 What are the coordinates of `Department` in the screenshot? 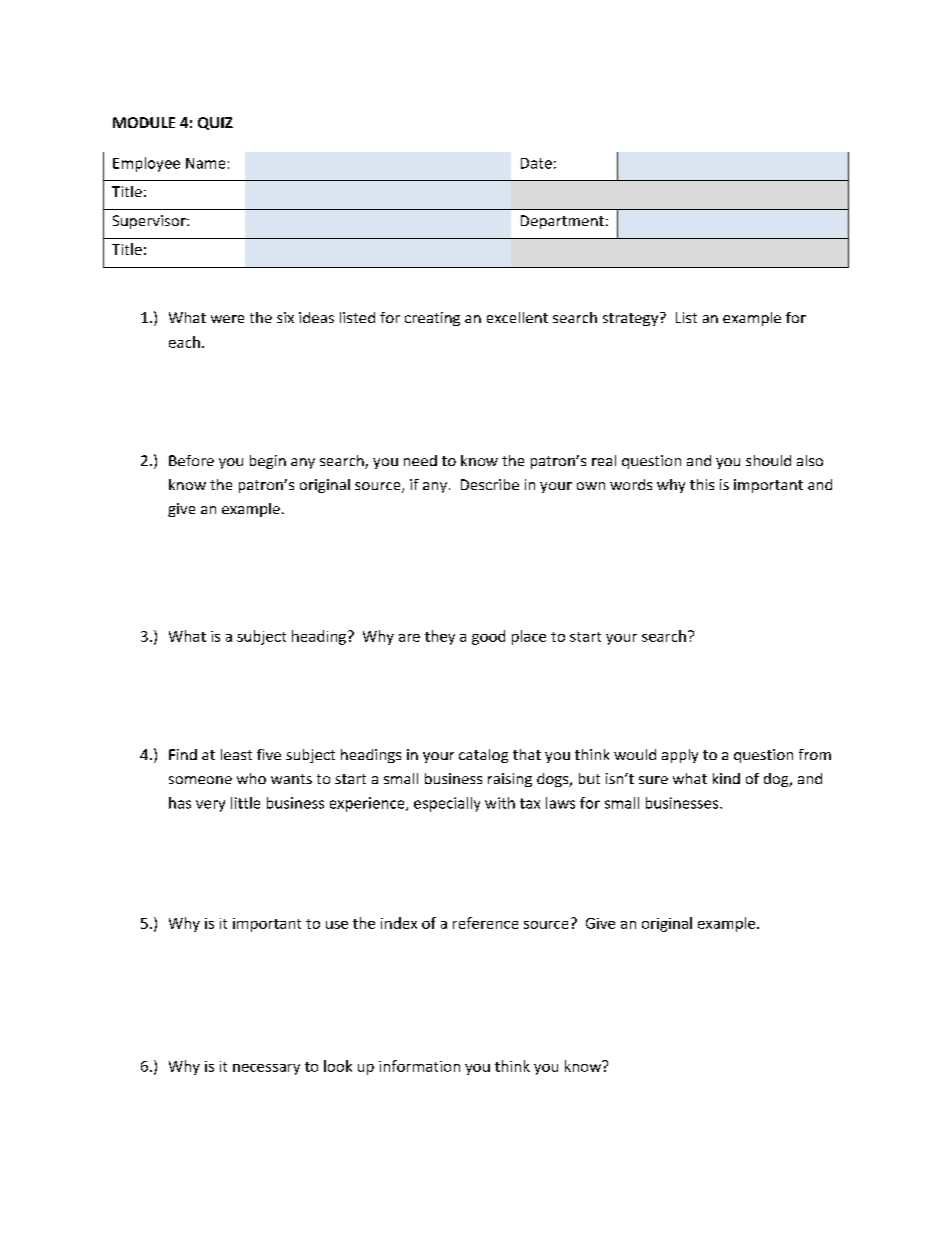 It's located at (562, 222).
